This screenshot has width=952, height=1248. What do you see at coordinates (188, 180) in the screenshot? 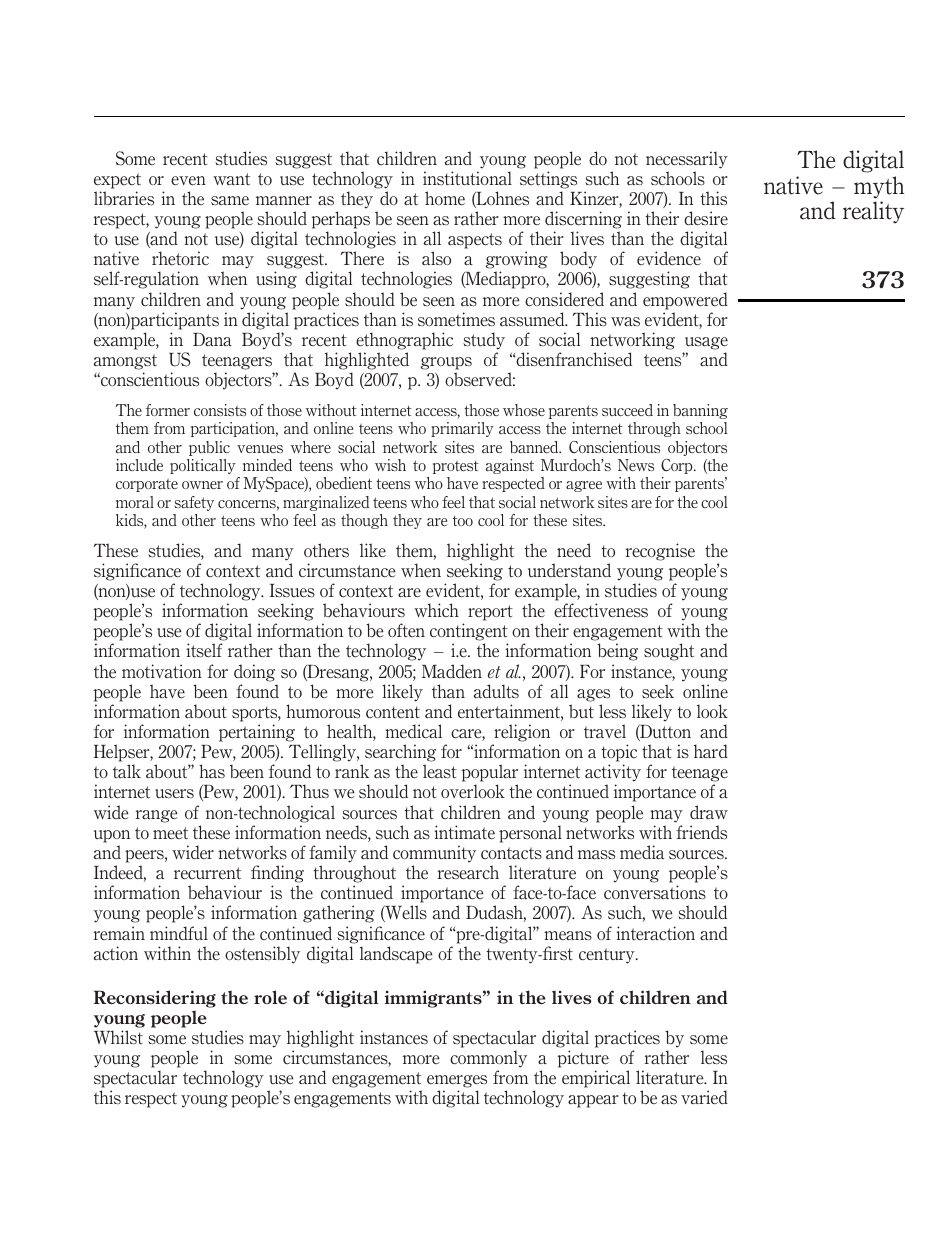
I see `even` at bounding box center [188, 180].
